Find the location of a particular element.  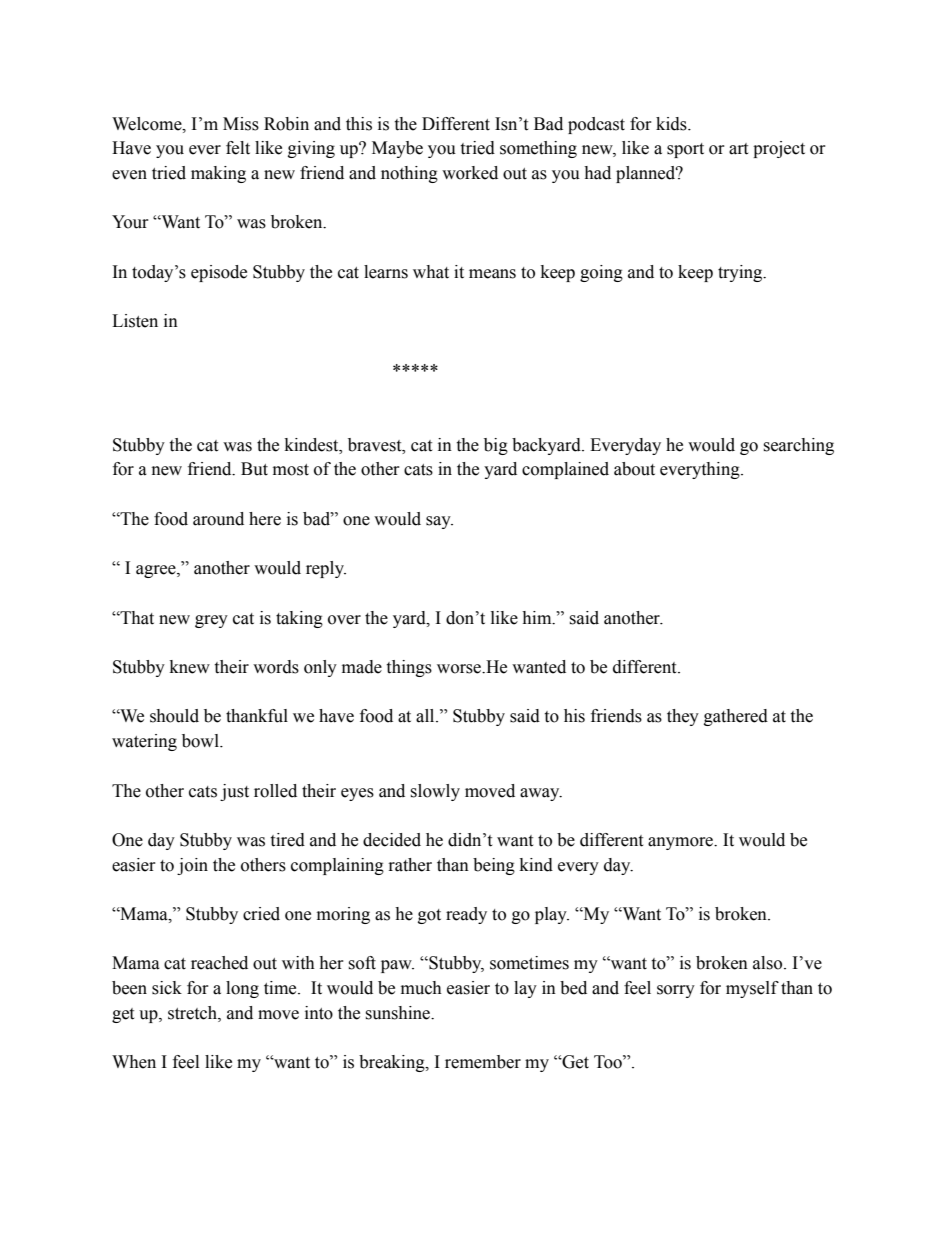

felt is located at coordinates (238, 148).
